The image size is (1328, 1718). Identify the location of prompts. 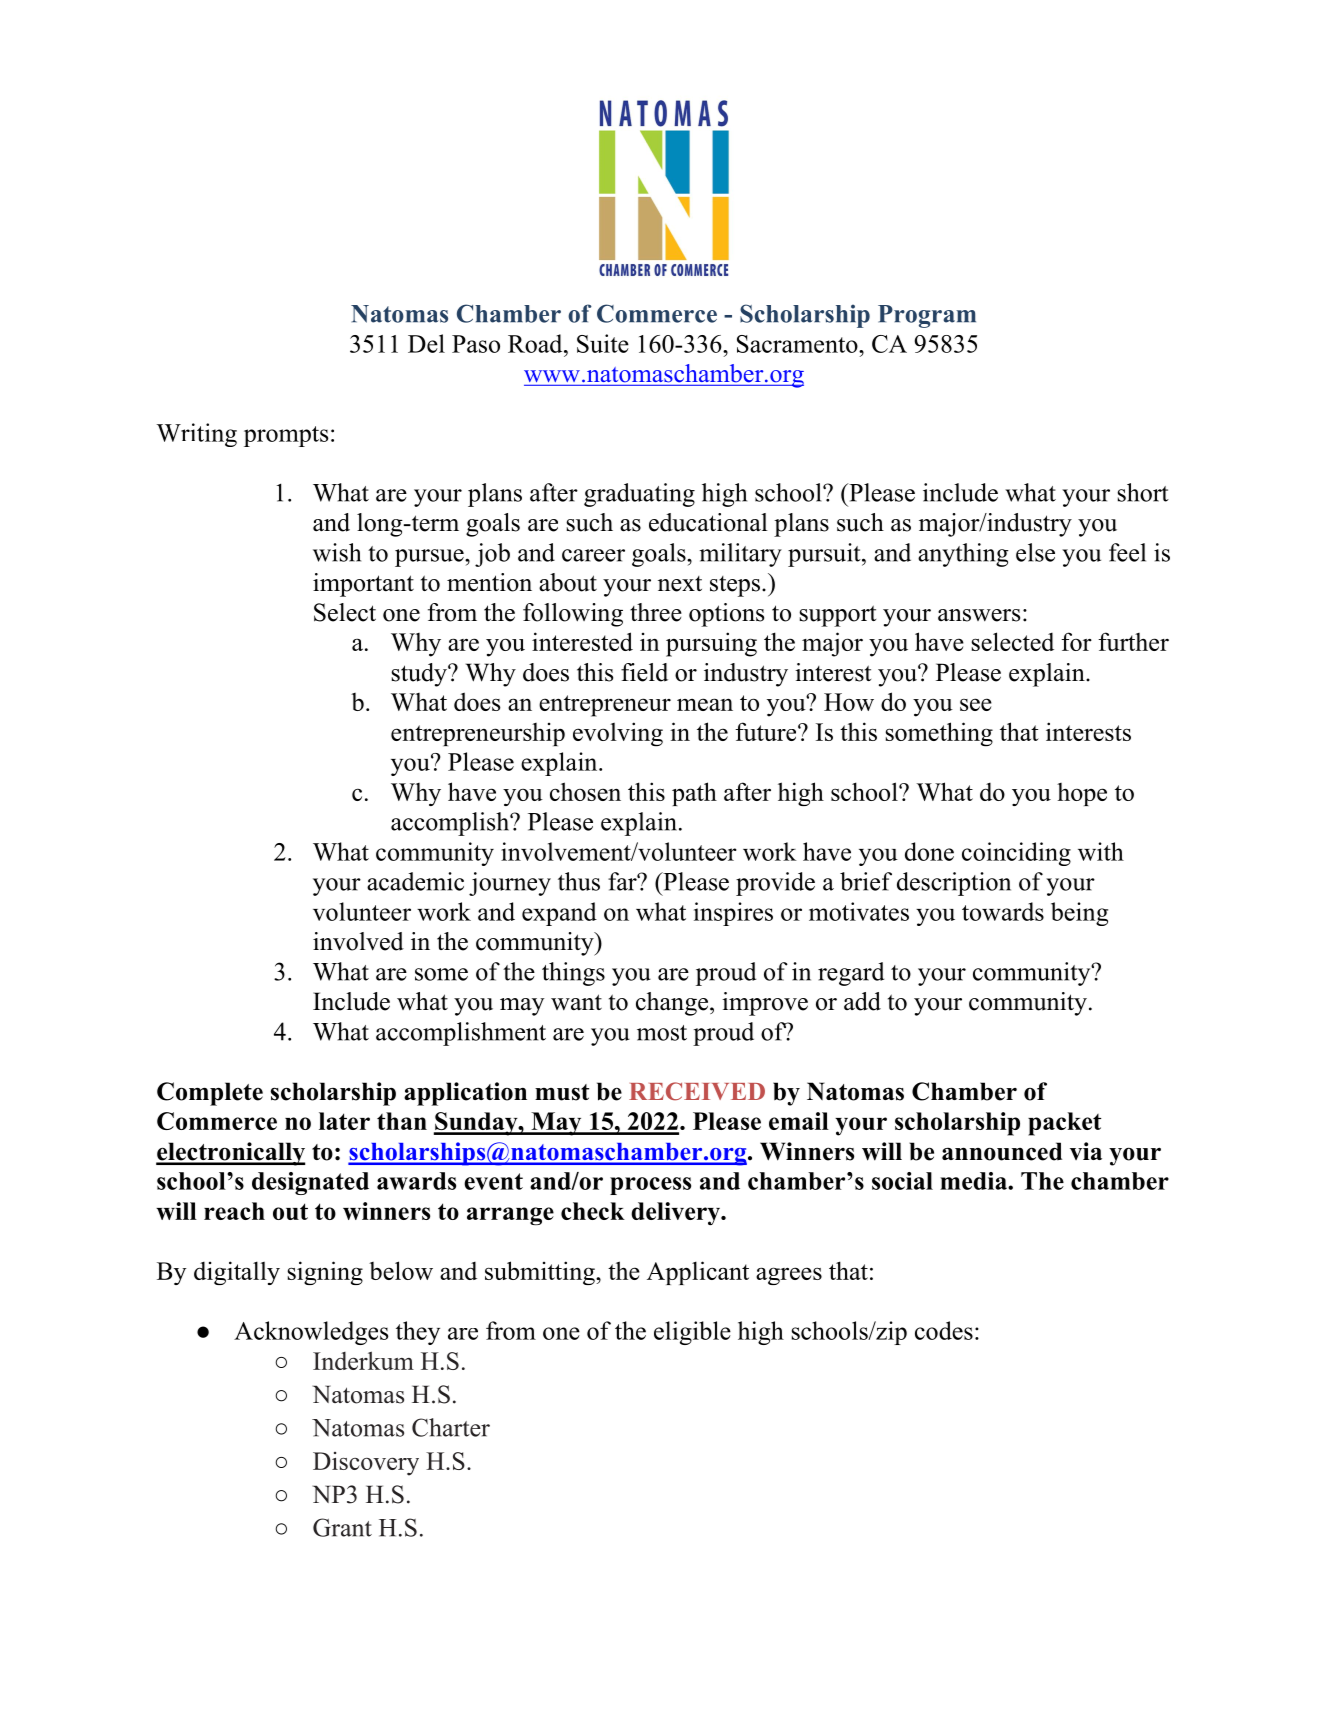
(286, 436).
